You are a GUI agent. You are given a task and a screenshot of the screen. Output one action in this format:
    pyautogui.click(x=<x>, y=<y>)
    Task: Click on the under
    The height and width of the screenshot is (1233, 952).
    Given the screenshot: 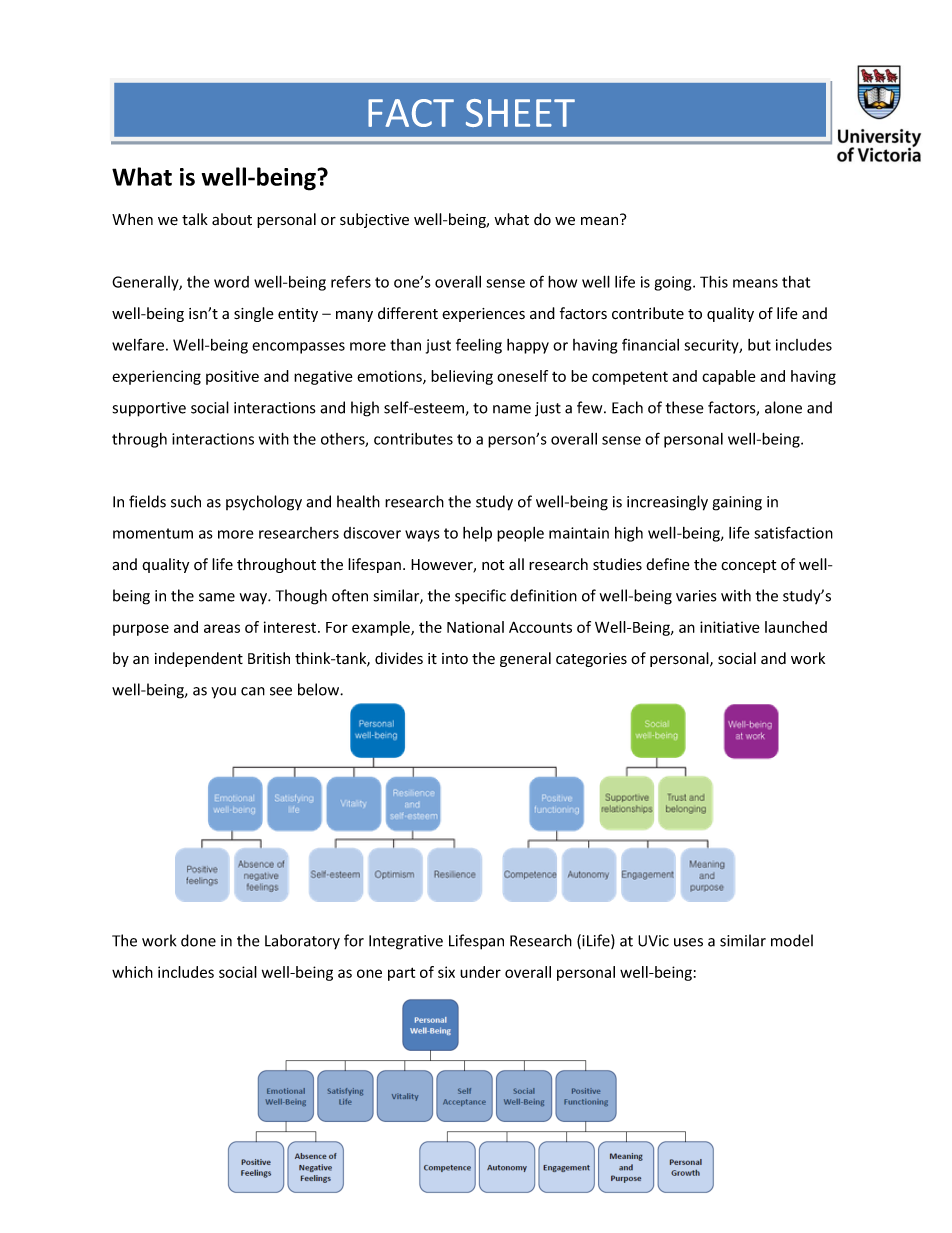 What is the action you would take?
    pyautogui.click(x=480, y=972)
